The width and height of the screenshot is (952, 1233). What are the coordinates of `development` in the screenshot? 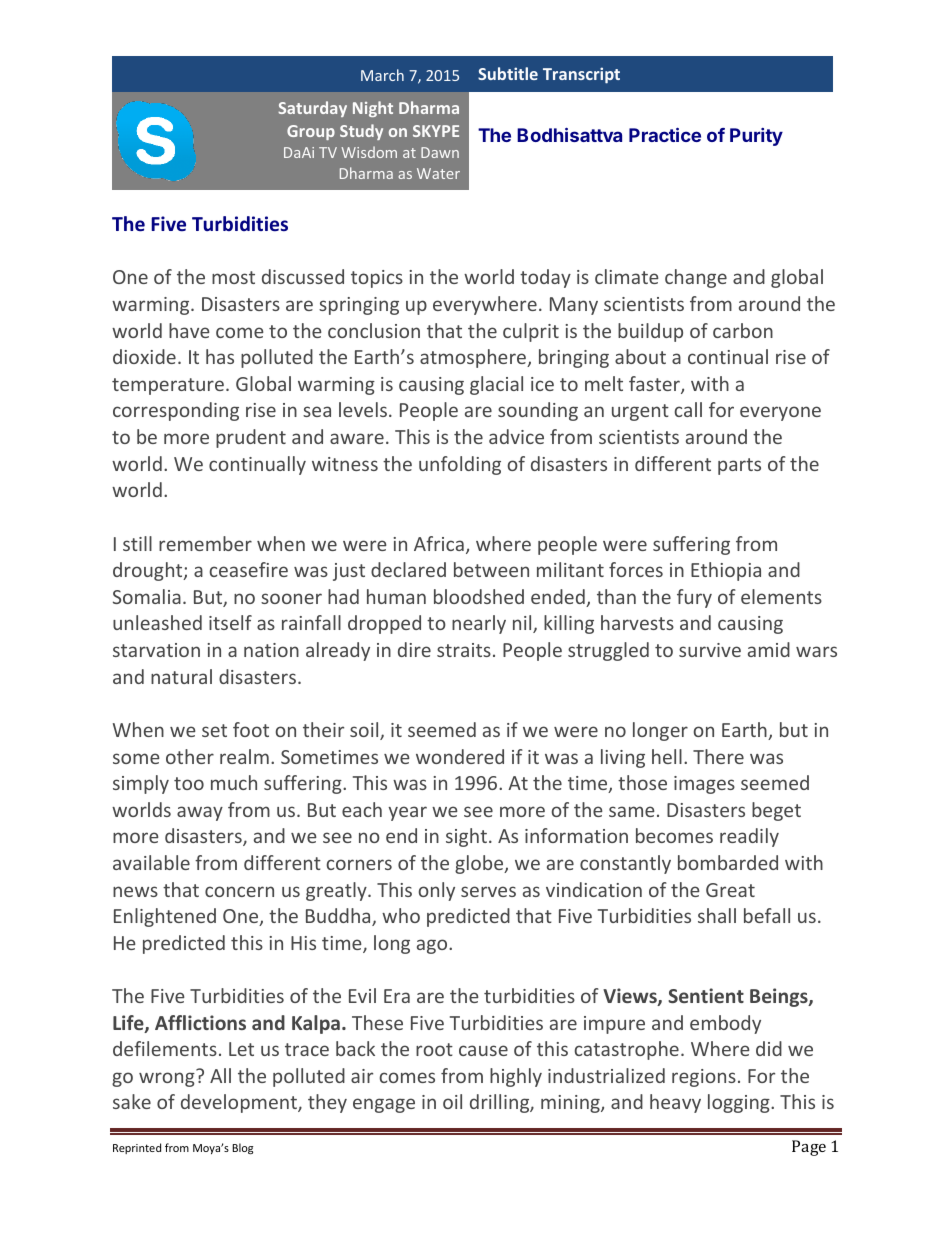 It's located at (240, 1103).
